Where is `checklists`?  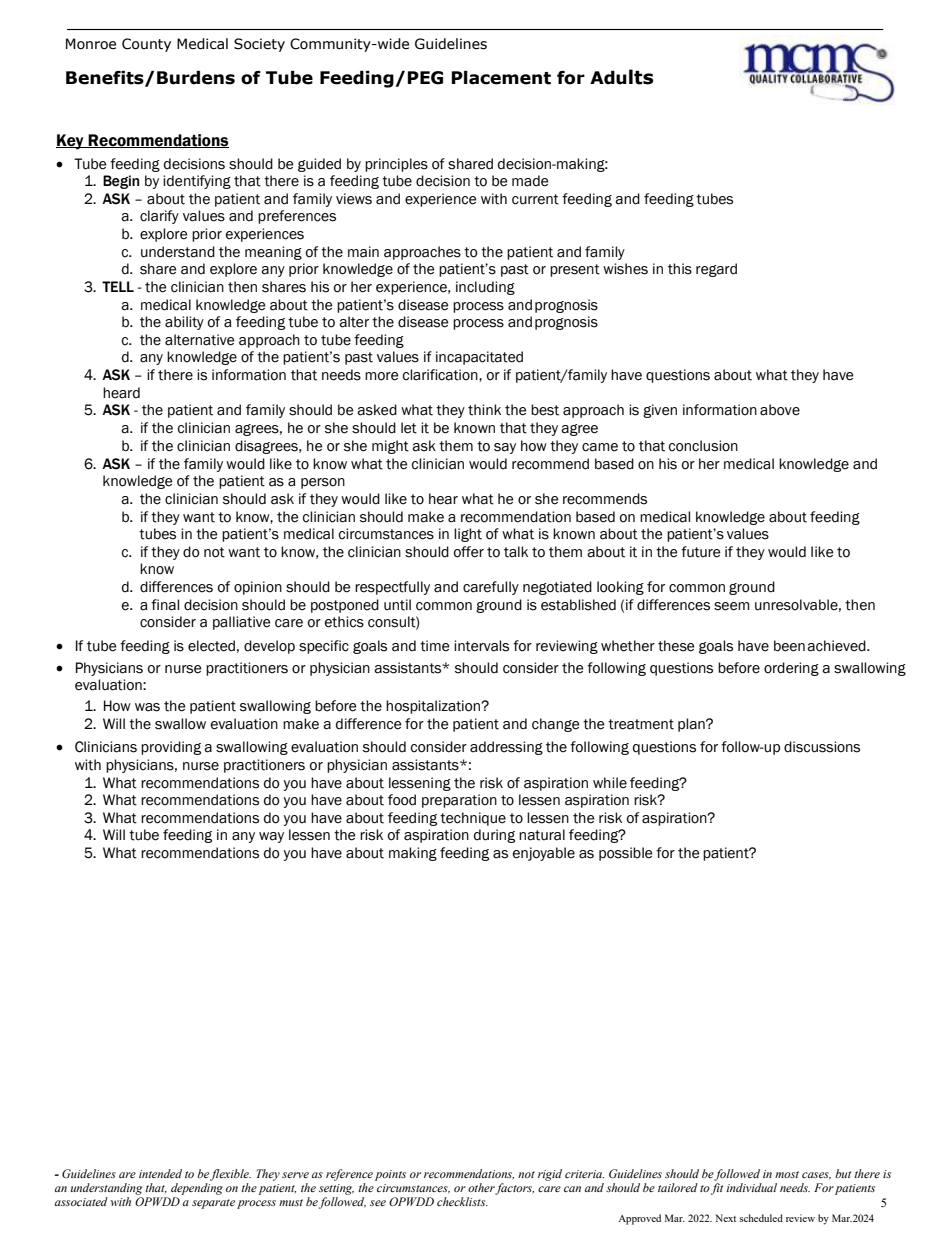
checklists is located at coordinates (462, 1201).
